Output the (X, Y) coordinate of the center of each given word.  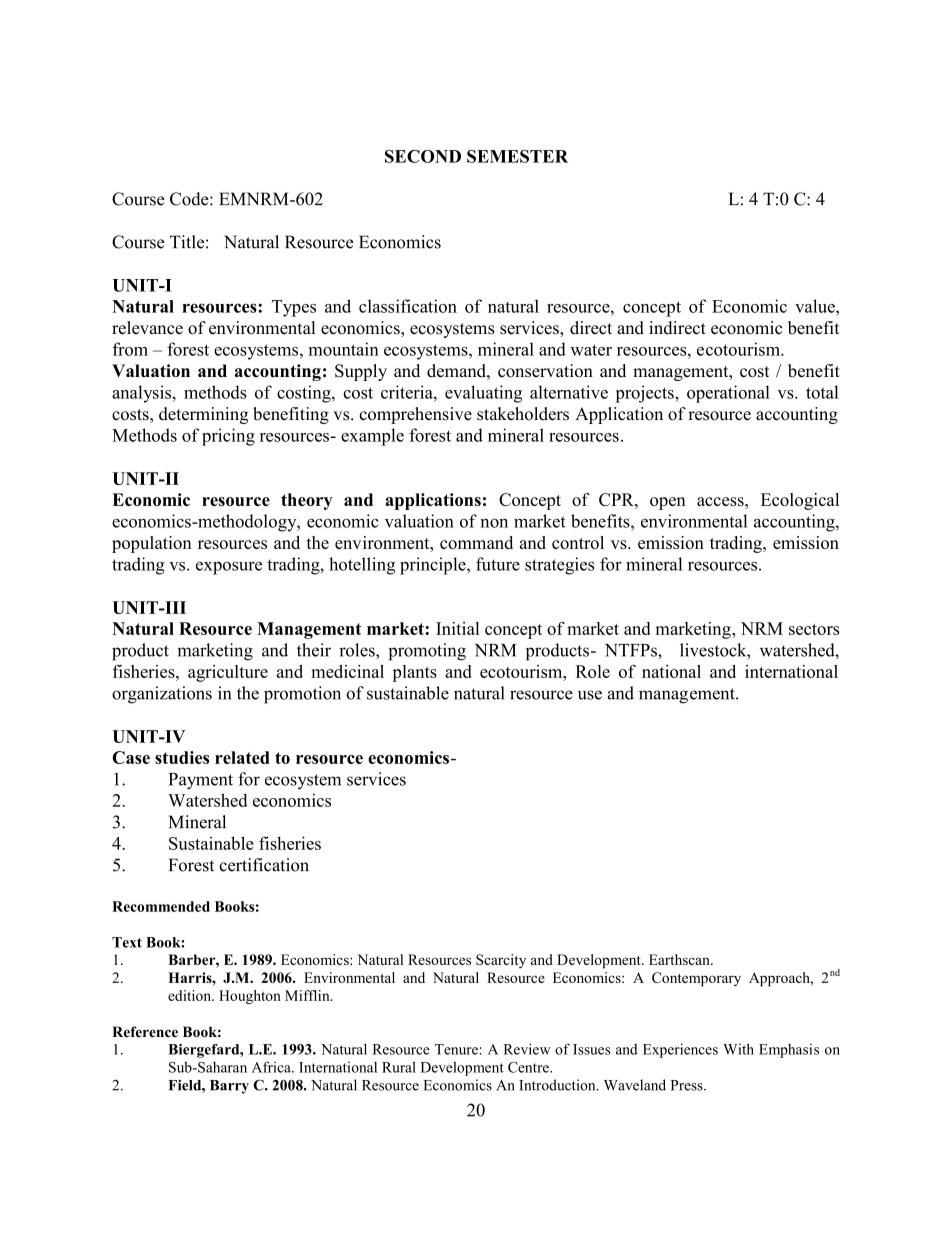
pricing (228, 437)
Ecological (800, 501)
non (494, 523)
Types (294, 308)
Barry (229, 1087)
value (816, 306)
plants (414, 673)
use (590, 695)
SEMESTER (517, 156)
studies (182, 757)
